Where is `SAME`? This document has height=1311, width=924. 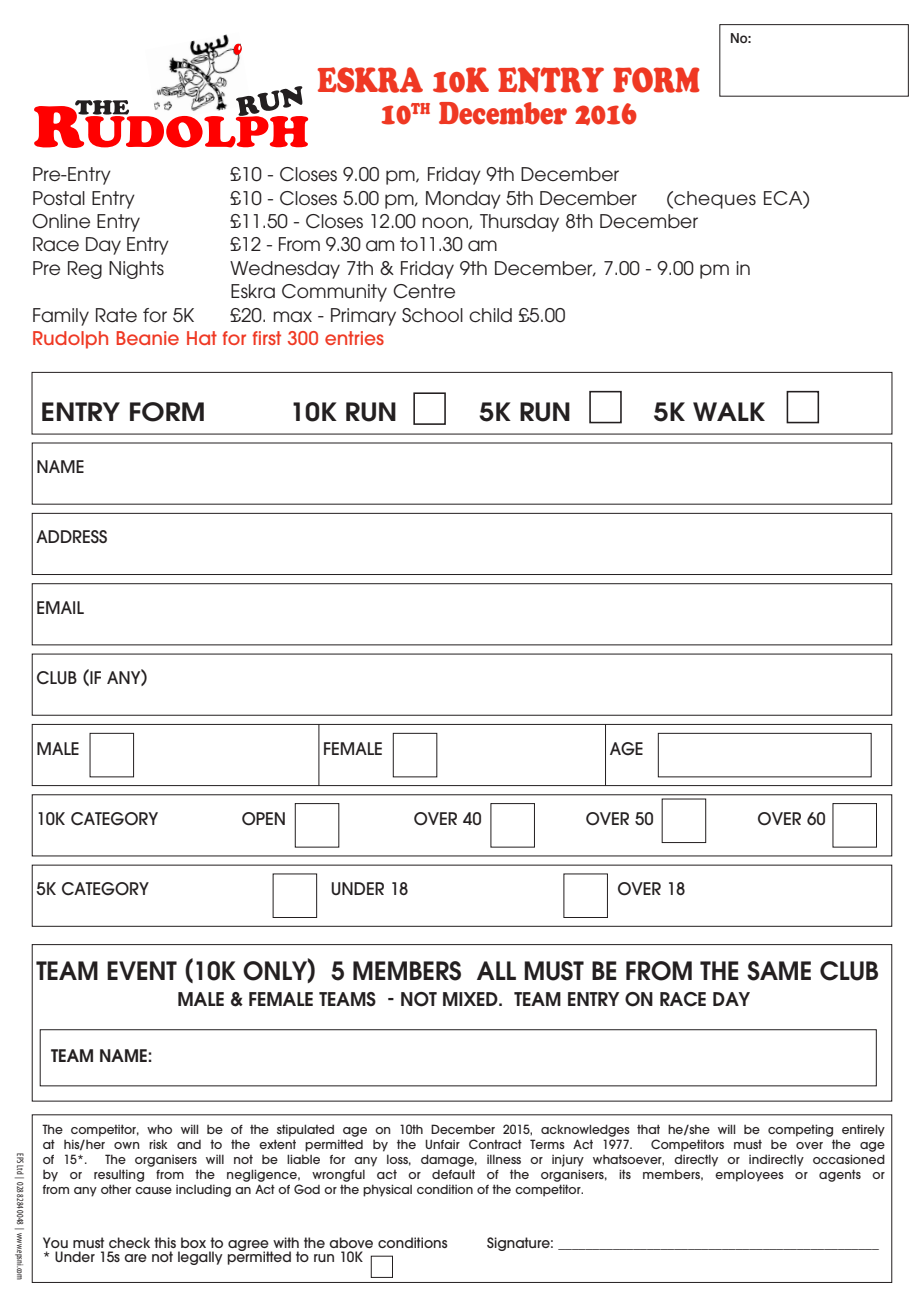
SAME is located at coordinates (779, 971).
